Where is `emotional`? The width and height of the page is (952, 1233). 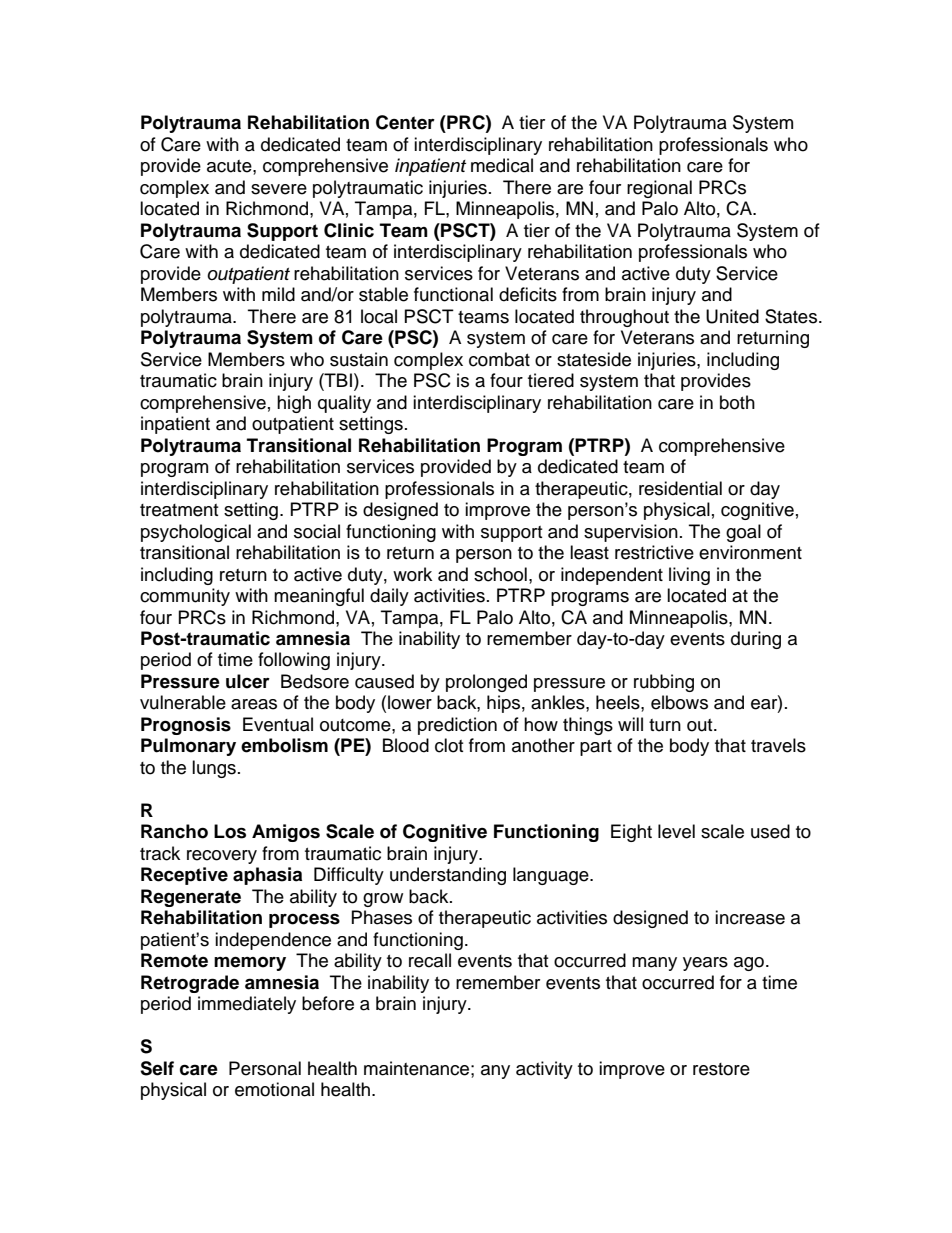
emotional is located at coordinates (274, 1089).
